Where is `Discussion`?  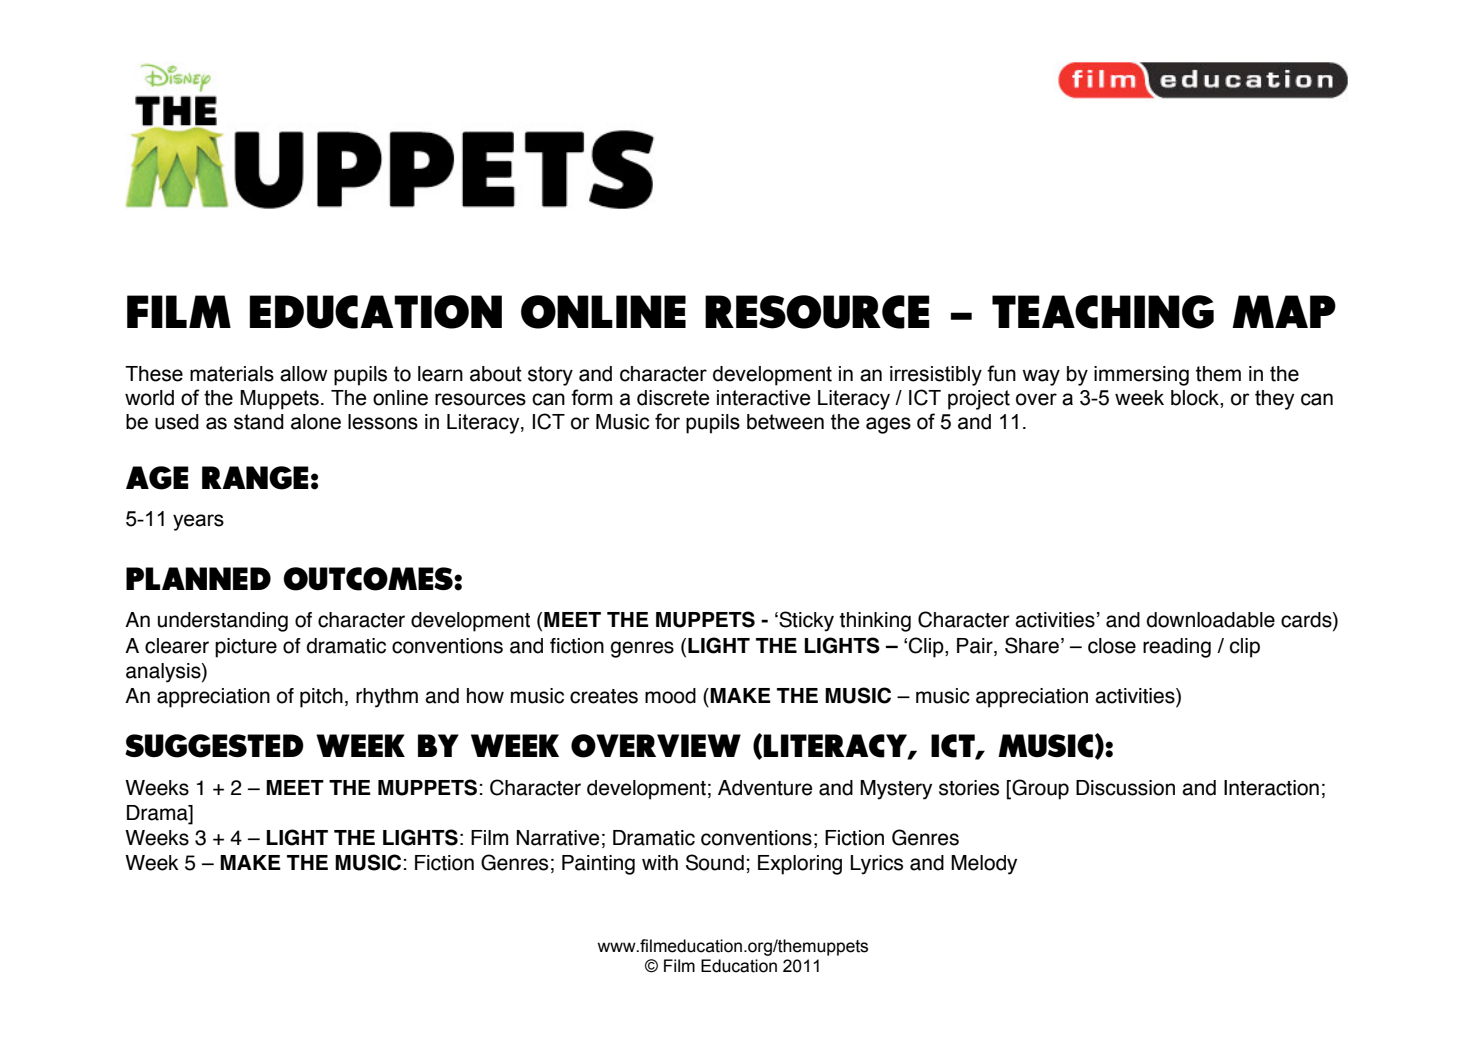 Discussion is located at coordinates (1125, 788).
